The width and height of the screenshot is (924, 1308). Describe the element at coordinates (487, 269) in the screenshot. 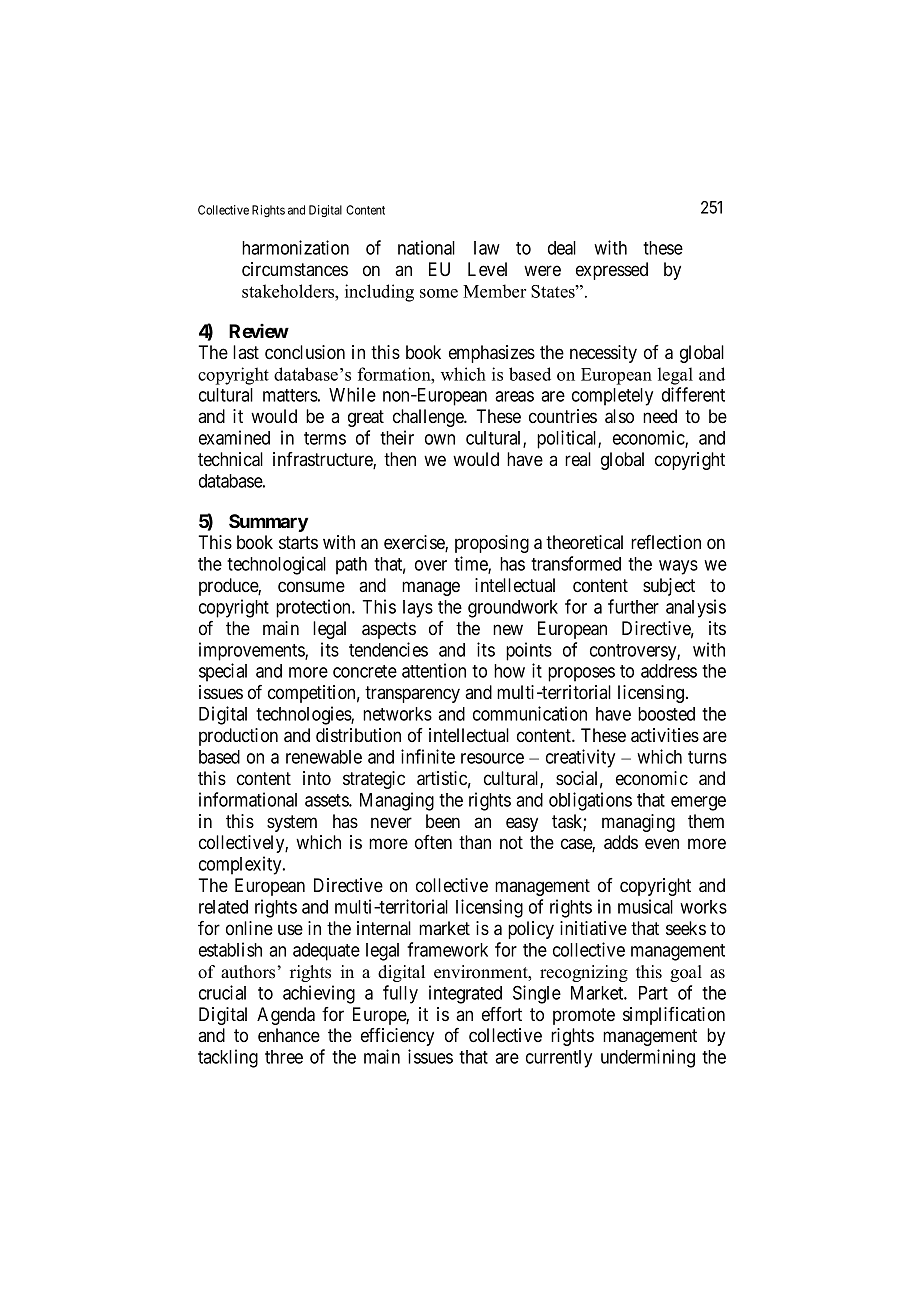

I see `Level` at that location.
